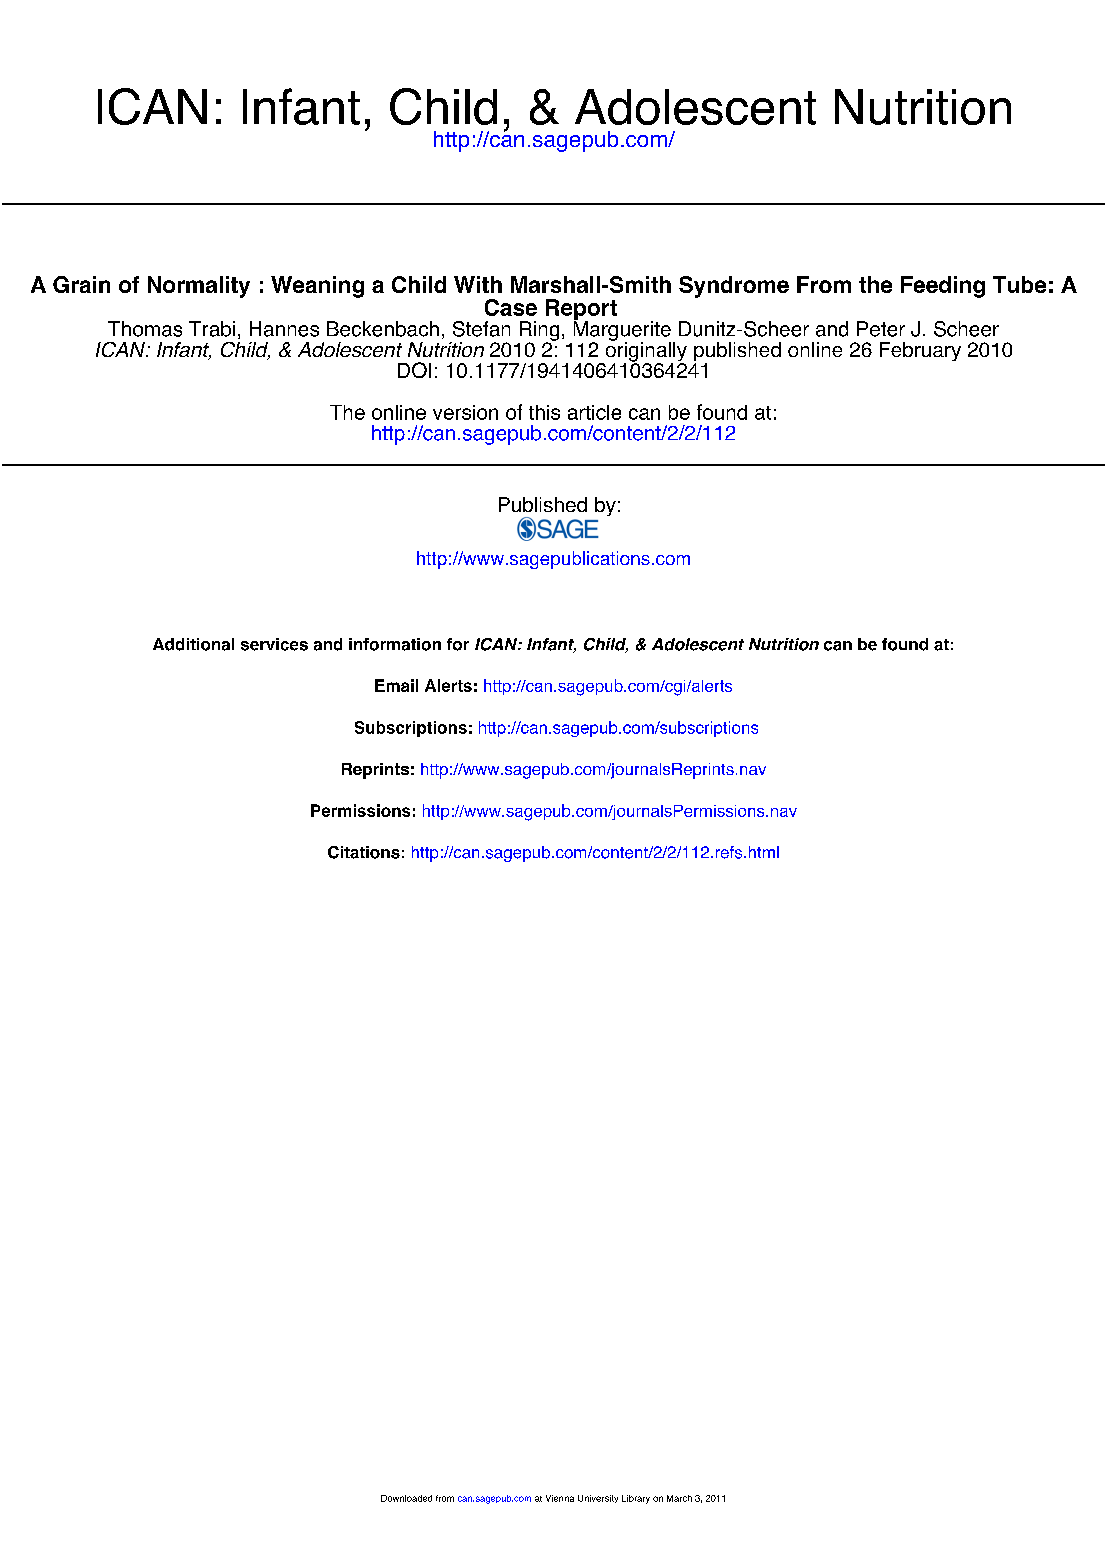 The width and height of the screenshot is (1107, 1565). Describe the element at coordinates (920, 351) in the screenshot. I see `February` at that location.
